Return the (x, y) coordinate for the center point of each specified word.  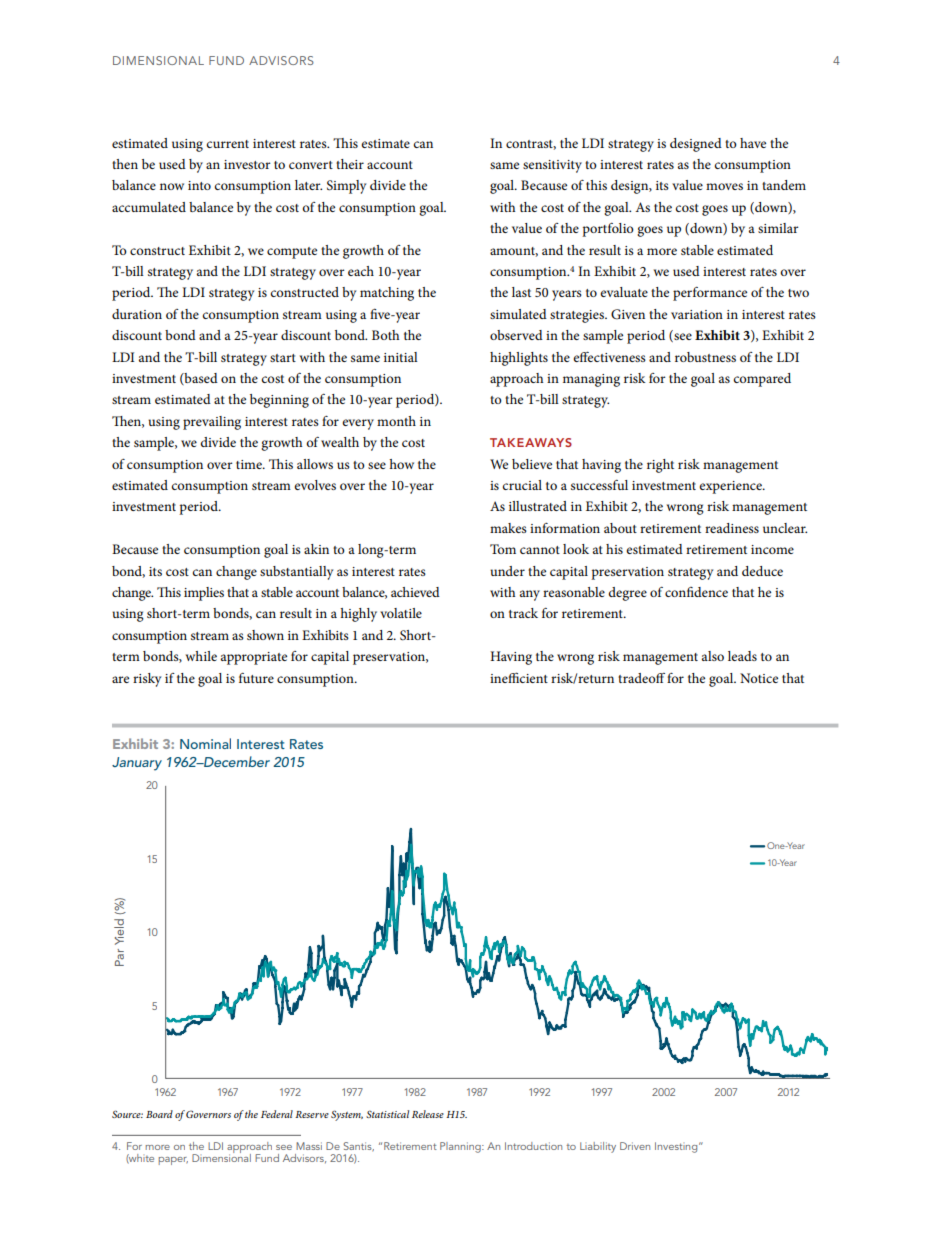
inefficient (519, 677)
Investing (677, 1147)
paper (173, 1161)
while (201, 656)
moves (724, 186)
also (713, 656)
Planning (461, 1147)
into (199, 185)
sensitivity (552, 166)
